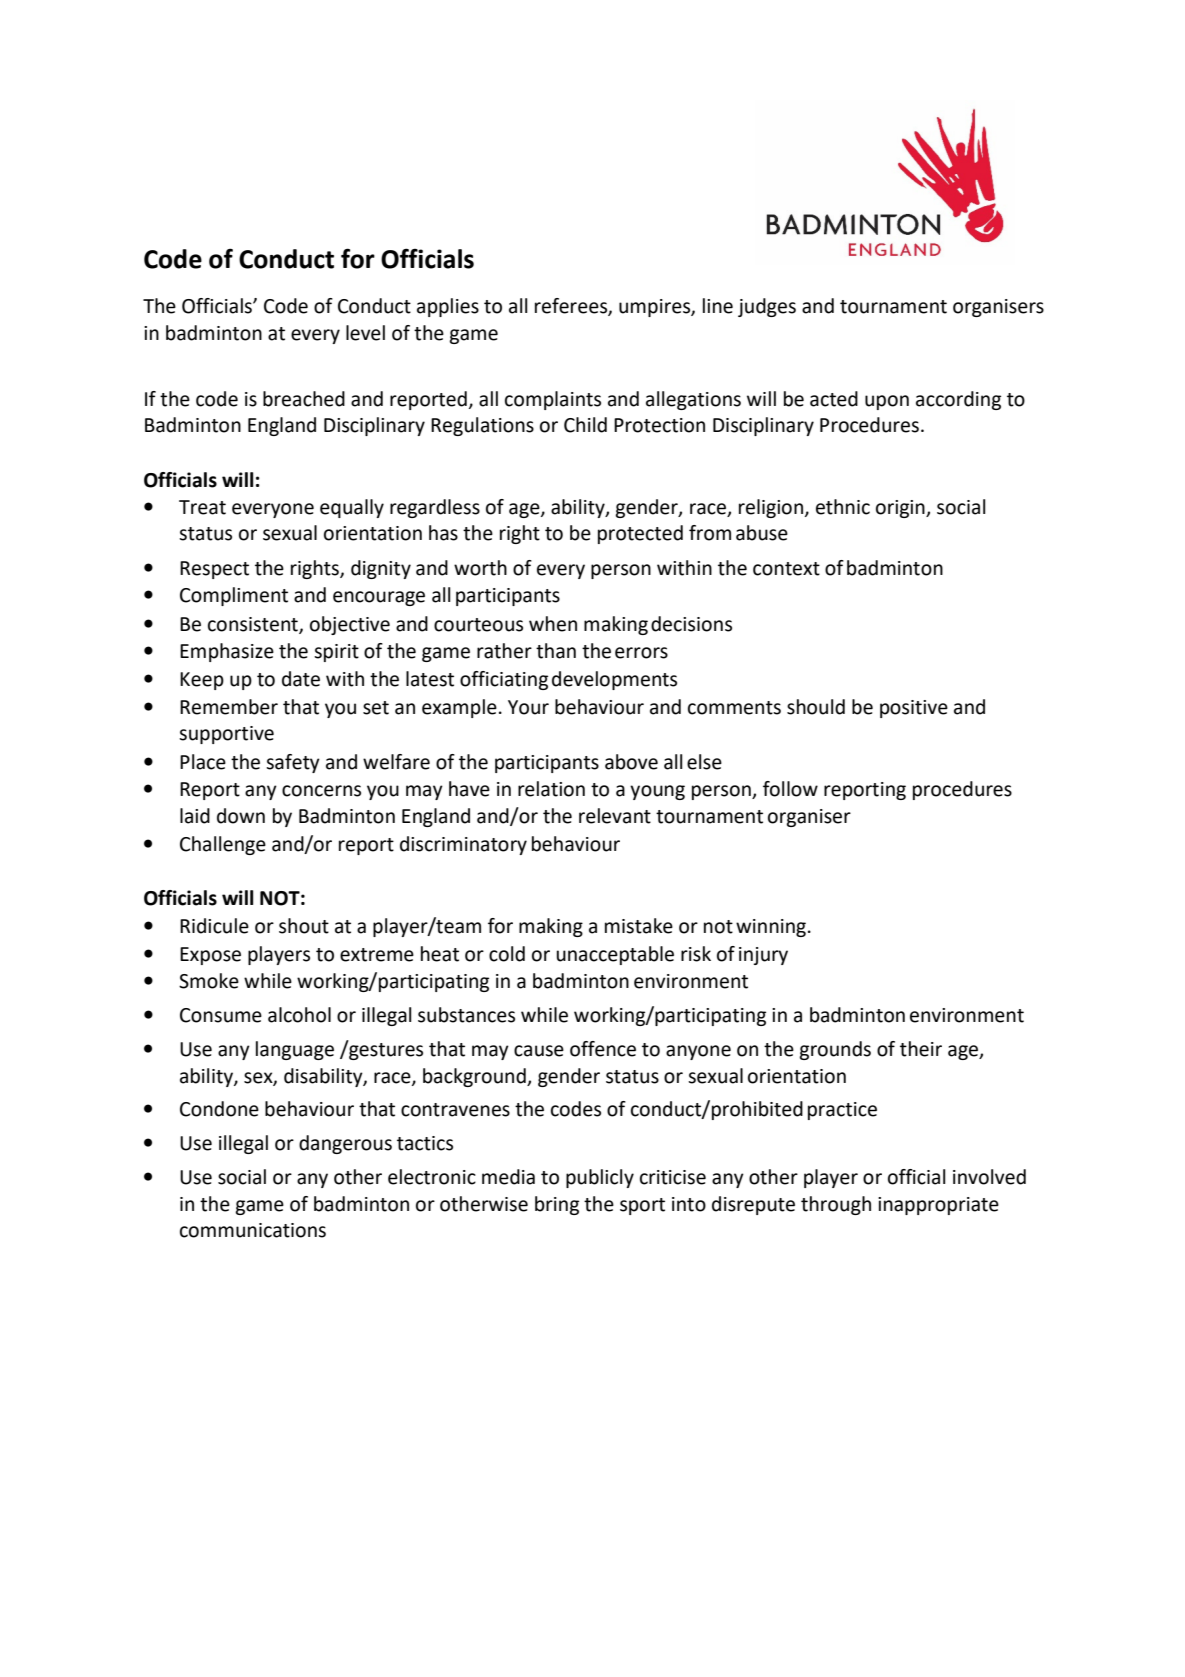 This page has height=1677, width=1185. What do you see at coordinates (771, 928) in the page?
I see `winning` at bounding box center [771, 928].
